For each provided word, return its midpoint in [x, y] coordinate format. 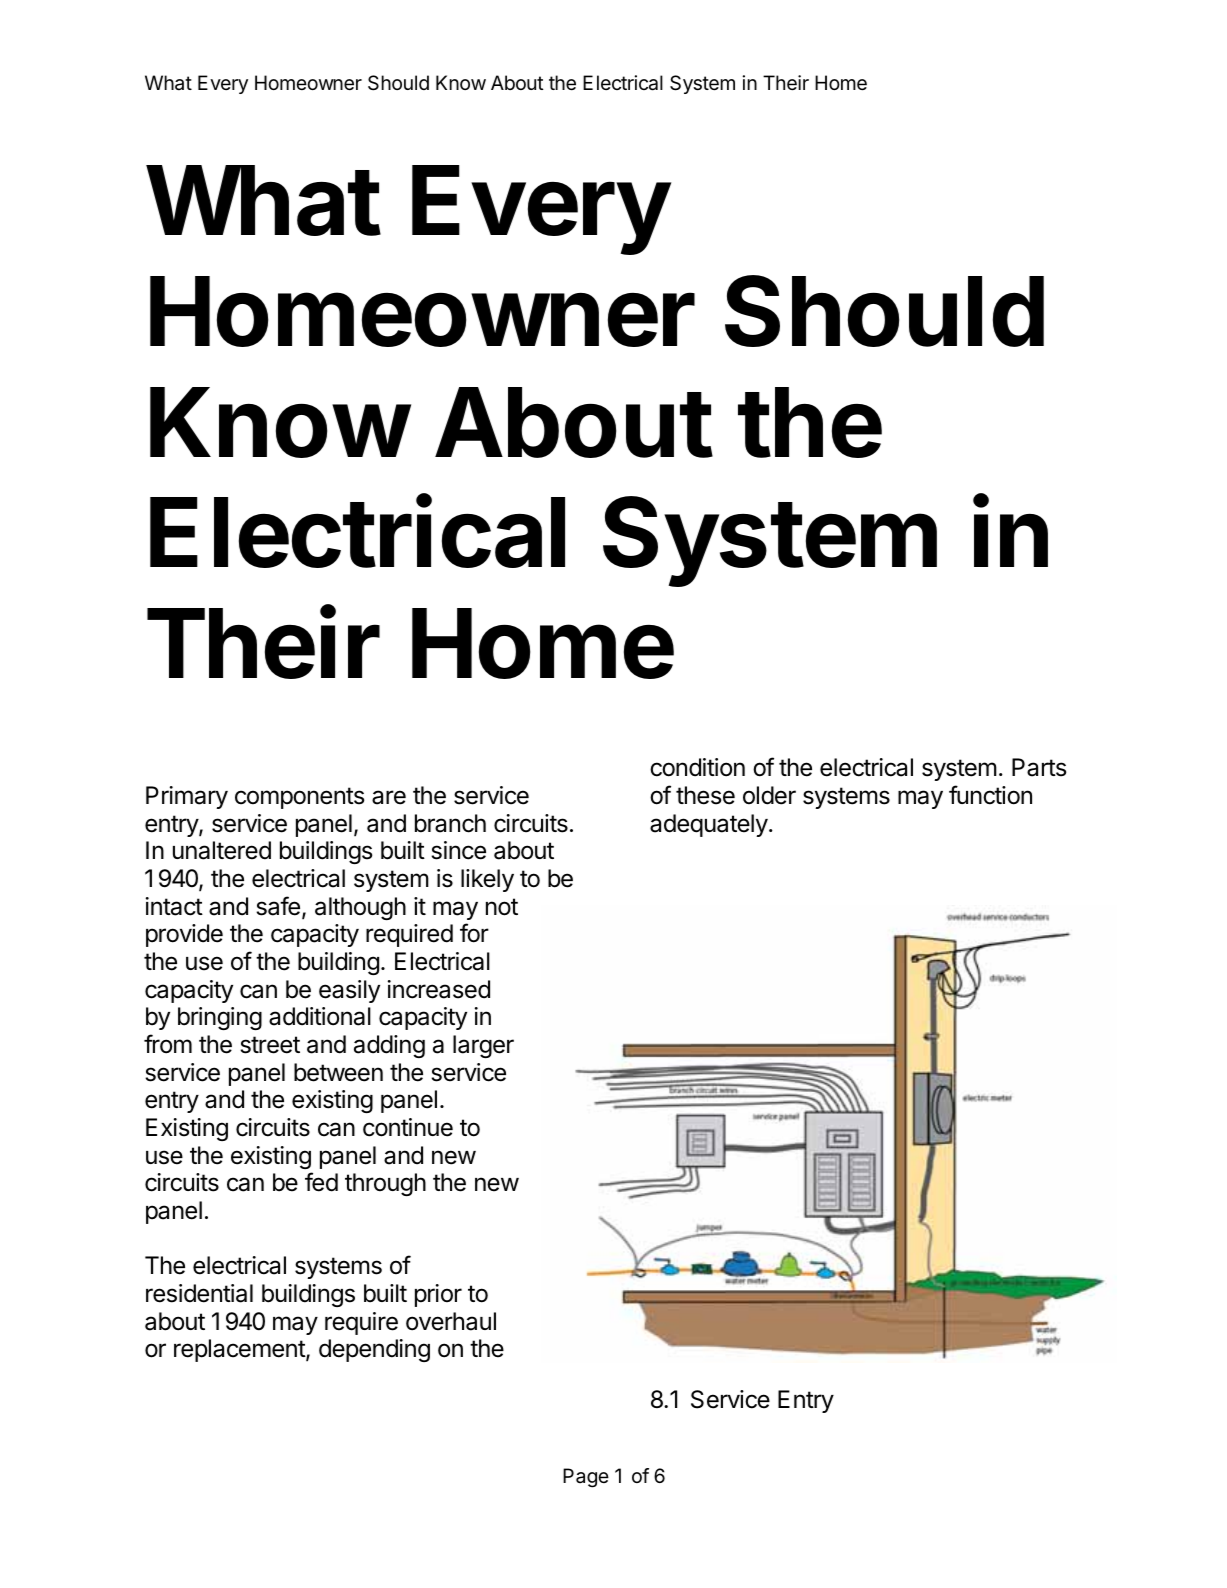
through [385, 1184]
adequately [709, 825]
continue [408, 1127]
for [474, 933]
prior [438, 1295]
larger [483, 1046]
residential [199, 1293]
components [299, 798]
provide [184, 935]
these [705, 795]
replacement [240, 1350]
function [990, 795]
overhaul [451, 1321]
